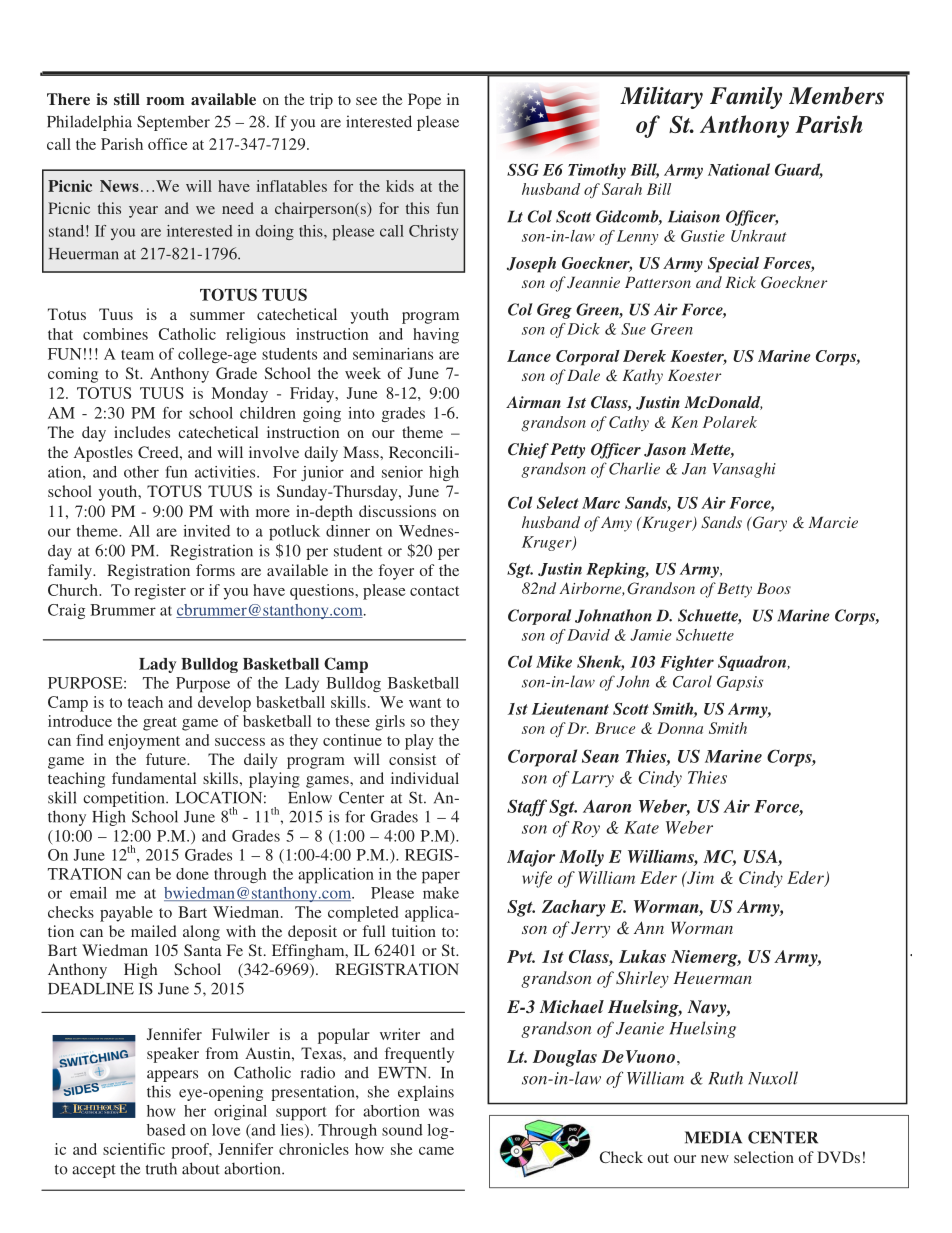 This image has height=1233, width=952. I want to click on team, so click(137, 355).
